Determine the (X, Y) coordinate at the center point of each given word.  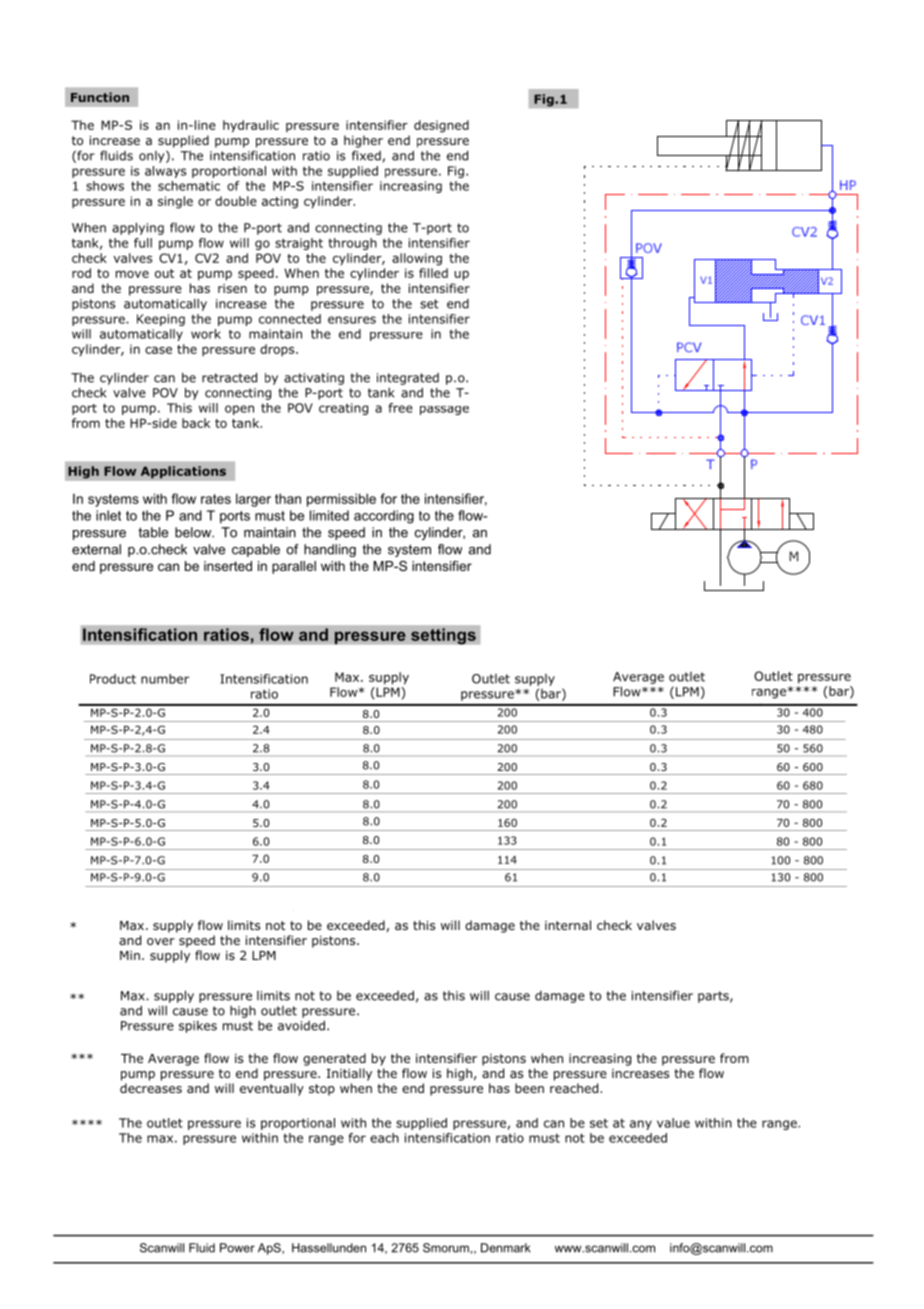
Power (237, 1248)
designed (441, 126)
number (165, 679)
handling (330, 550)
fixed (366, 155)
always (165, 172)
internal (568, 925)
